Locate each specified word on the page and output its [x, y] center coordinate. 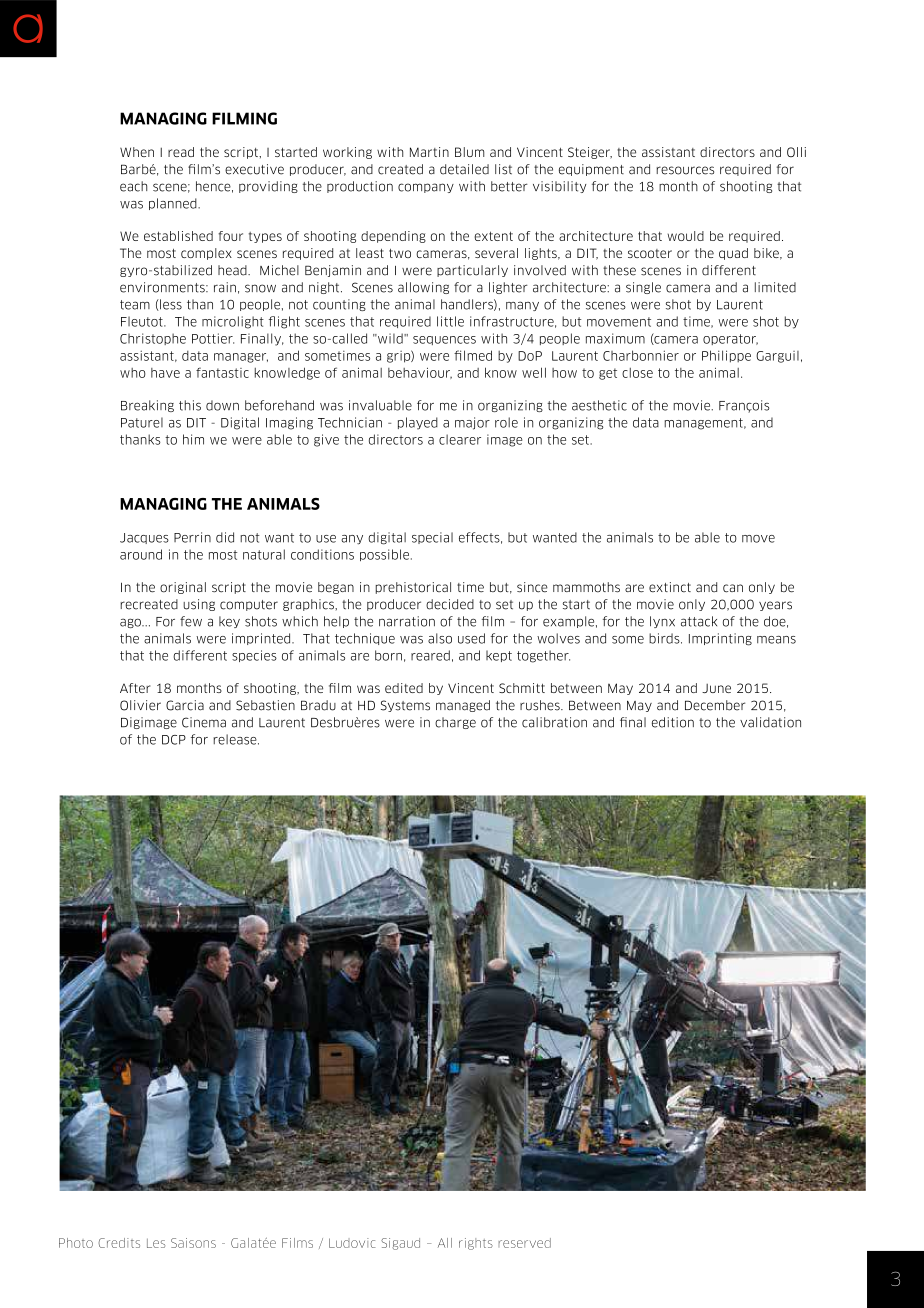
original [183, 588]
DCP [174, 740]
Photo [76, 1243]
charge [455, 723]
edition [673, 722]
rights [476, 1244]
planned [174, 204]
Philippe [726, 356]
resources [685, 170]
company [426, 188]
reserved [524, 1243]
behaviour [420, 373]
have [165, 373]
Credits [119, 1243]
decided [450, 604]
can [733, 588]
